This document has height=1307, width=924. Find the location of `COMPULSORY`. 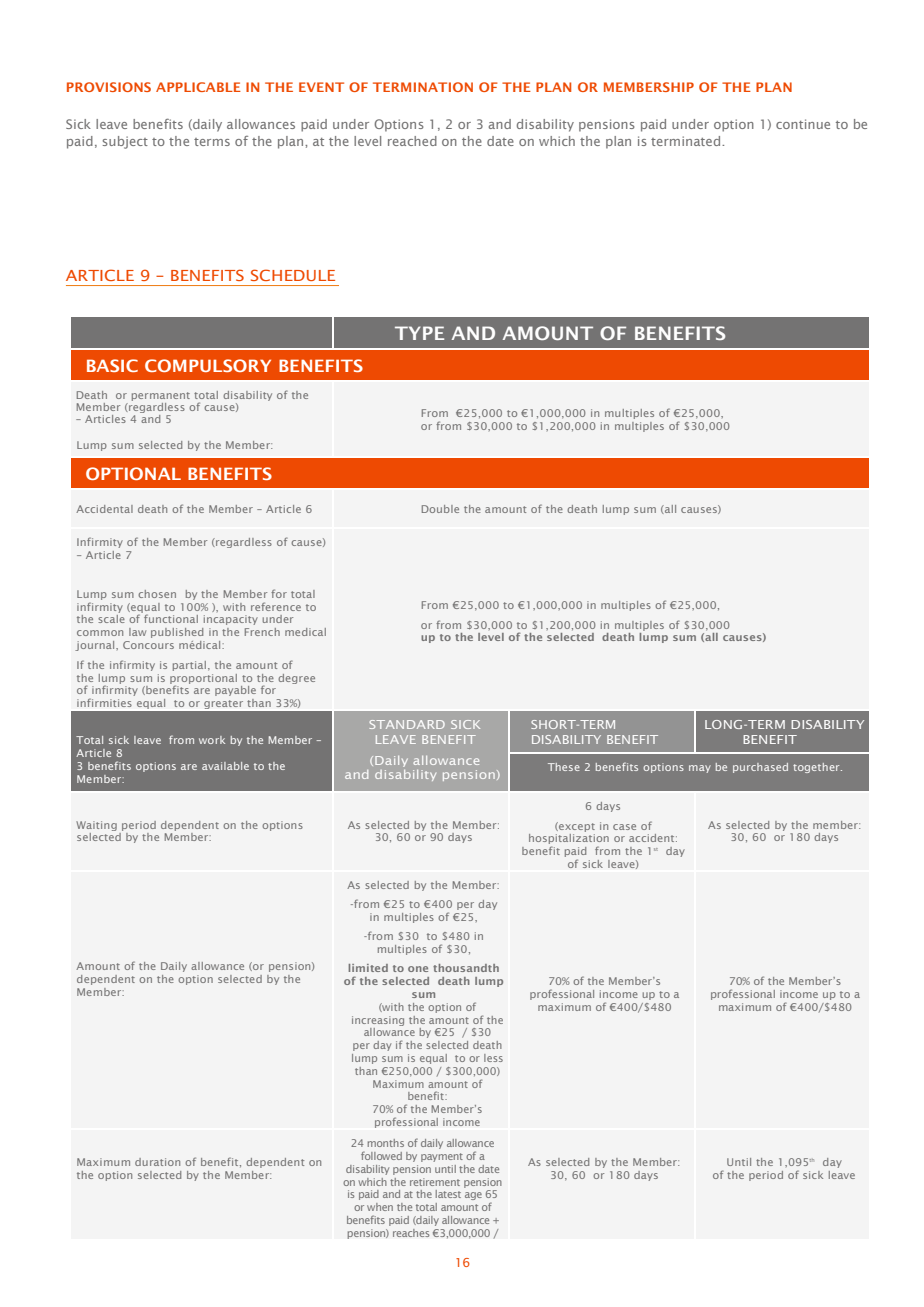

COMPULSORY is located at coordinates (208, 365).
